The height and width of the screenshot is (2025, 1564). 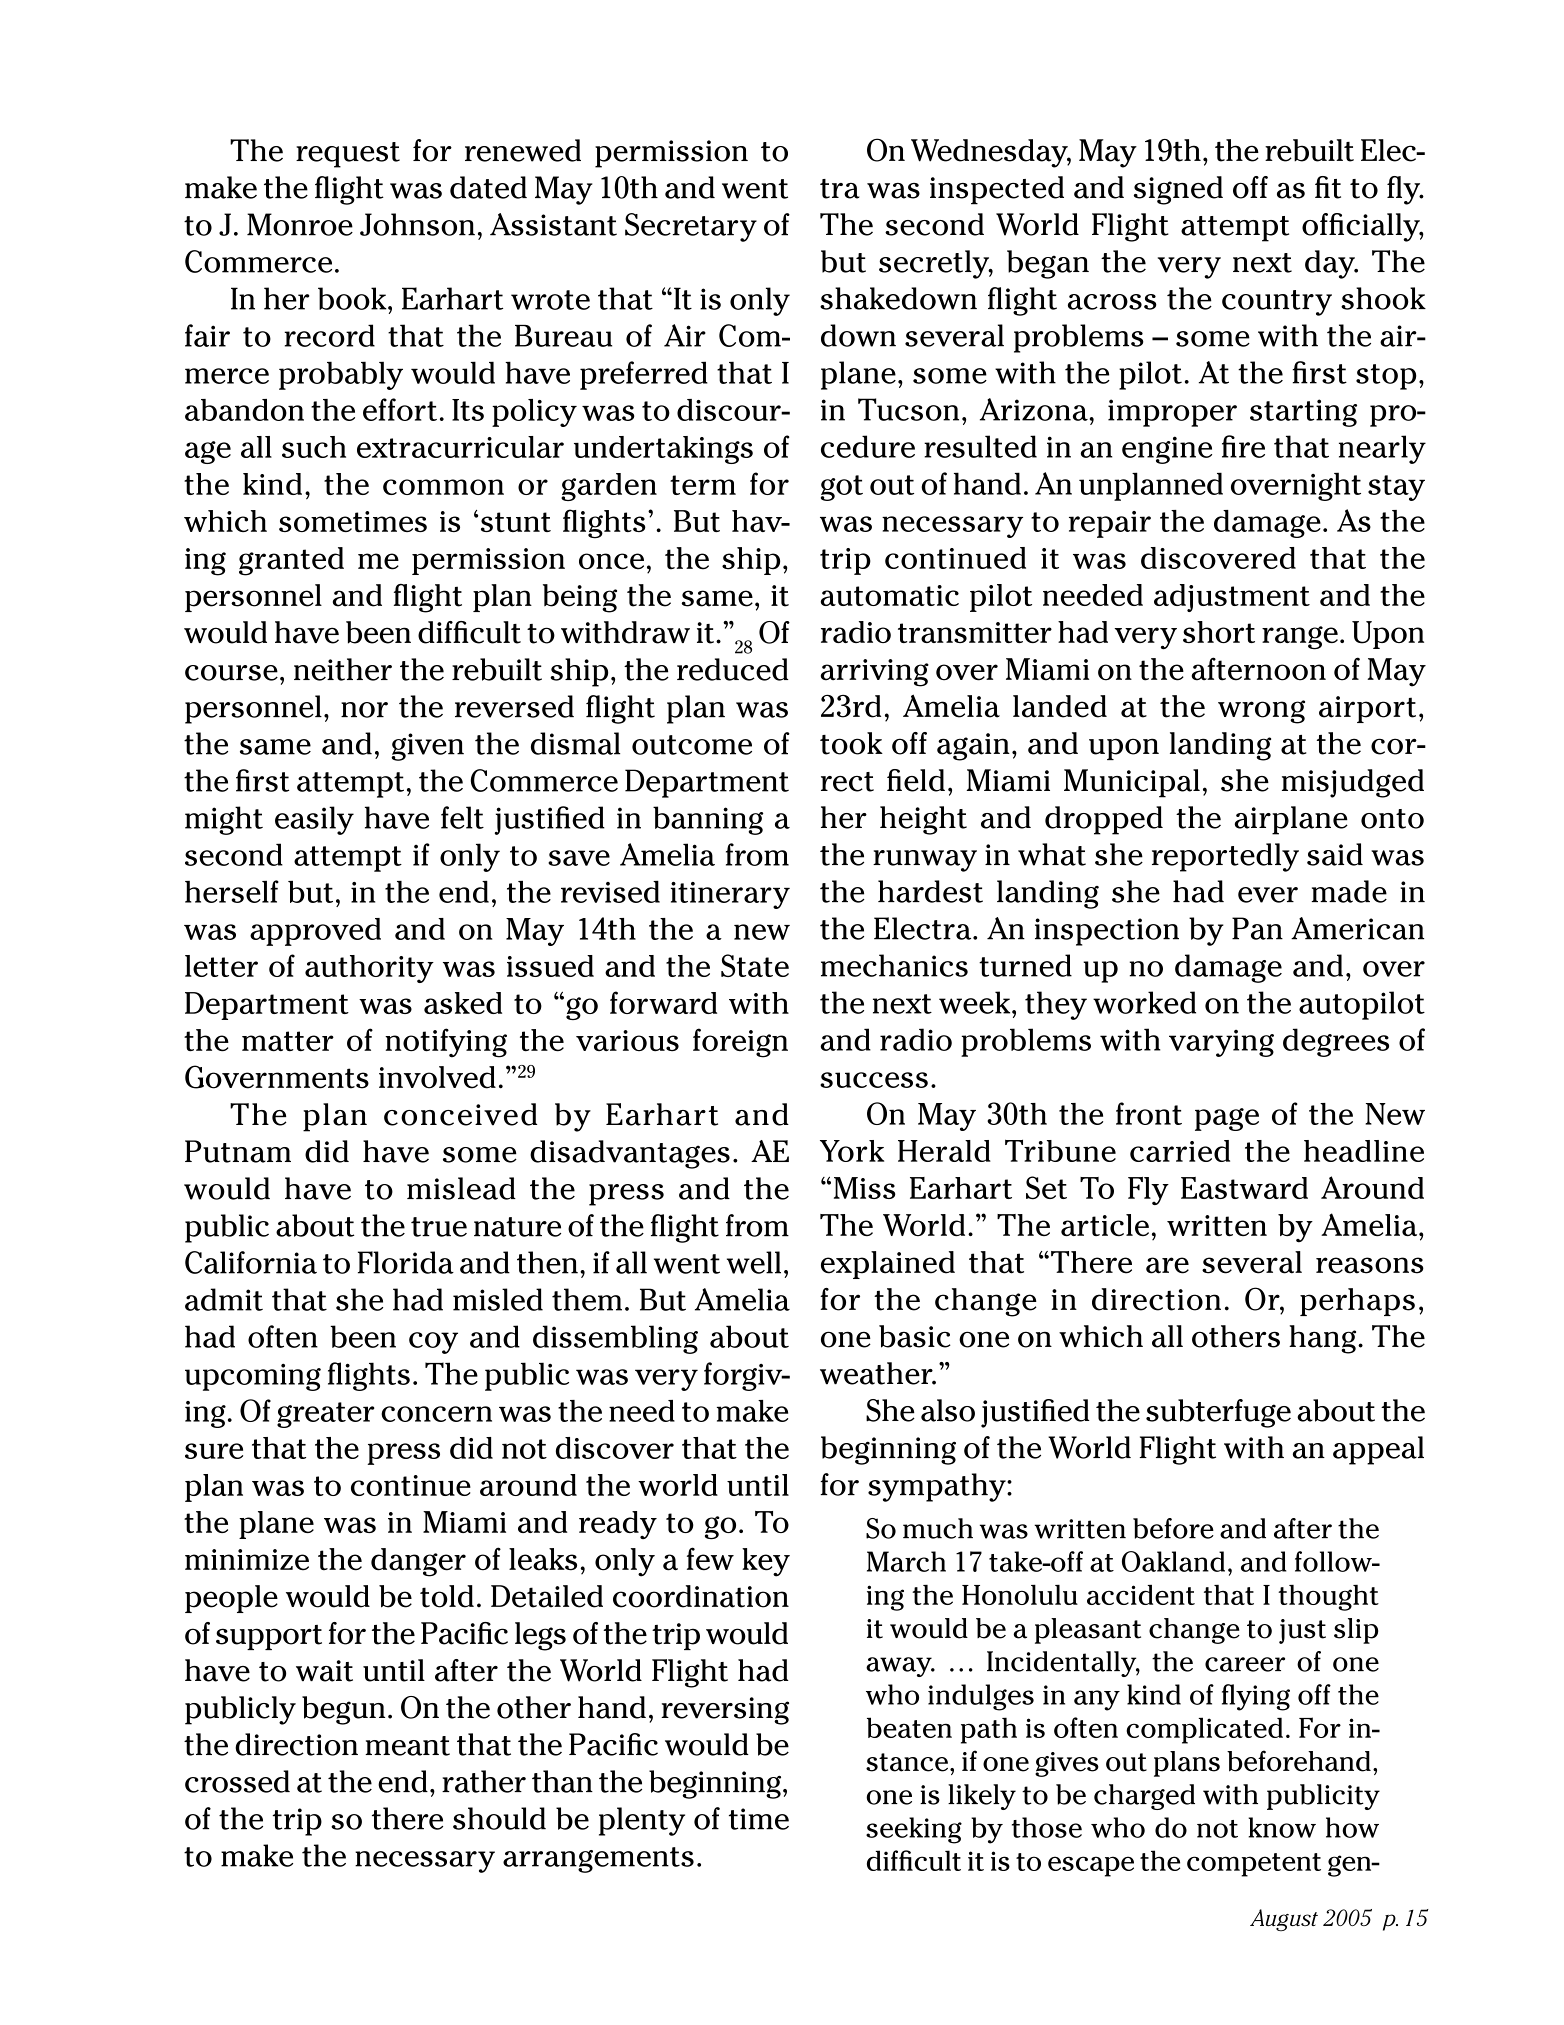 I want to click on fit, so click(x=1328, y=187).
